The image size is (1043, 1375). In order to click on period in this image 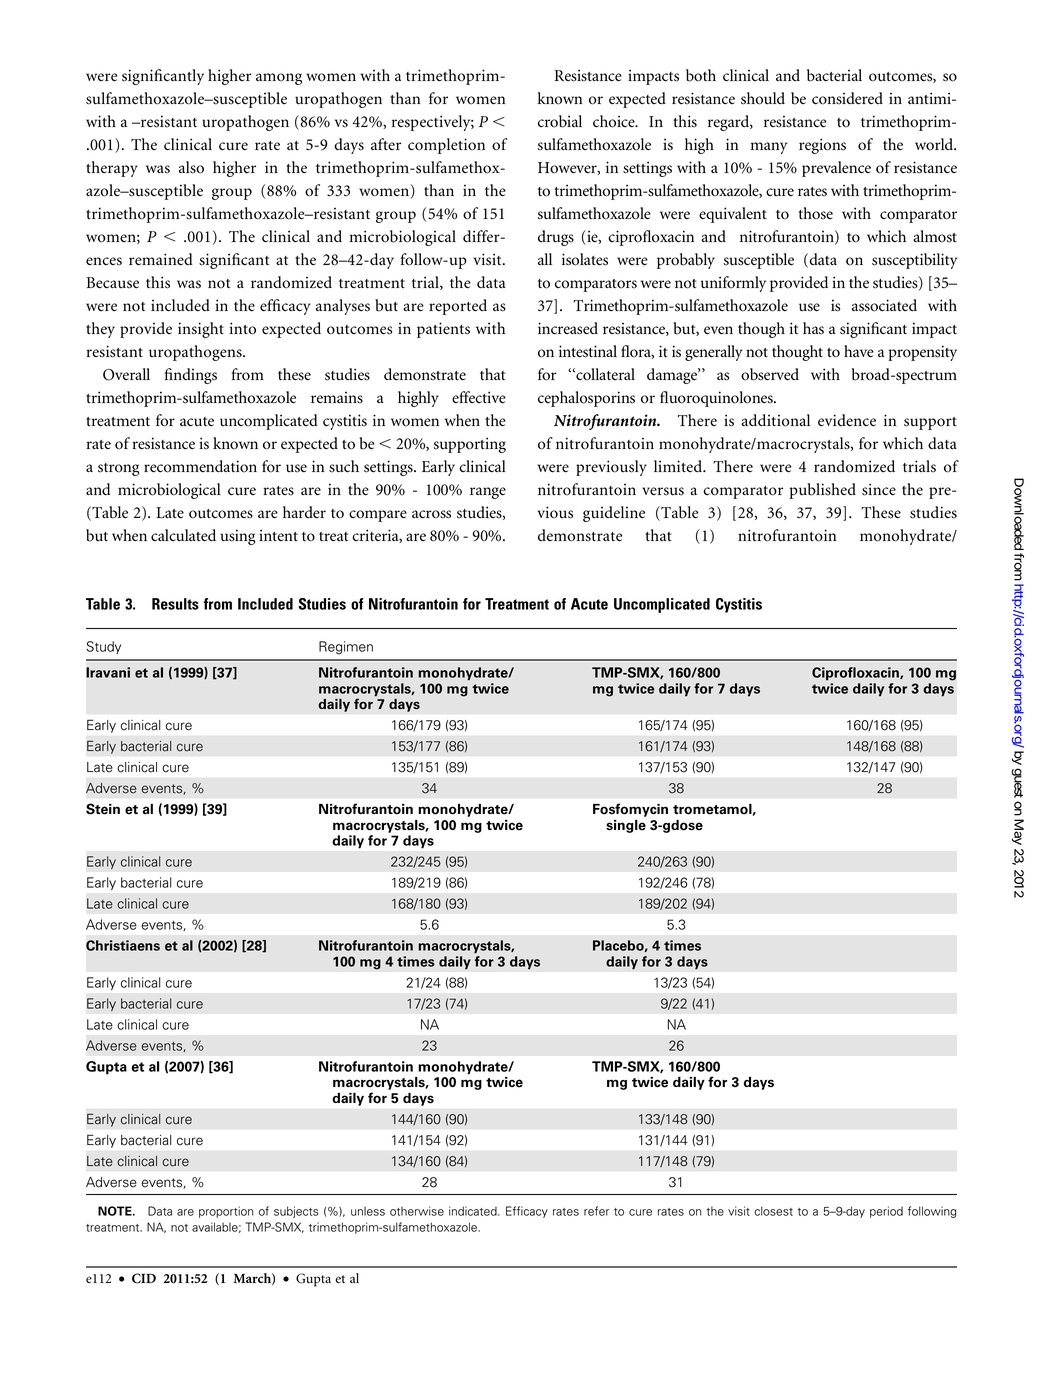, I will do `click(886, 1212)`.
